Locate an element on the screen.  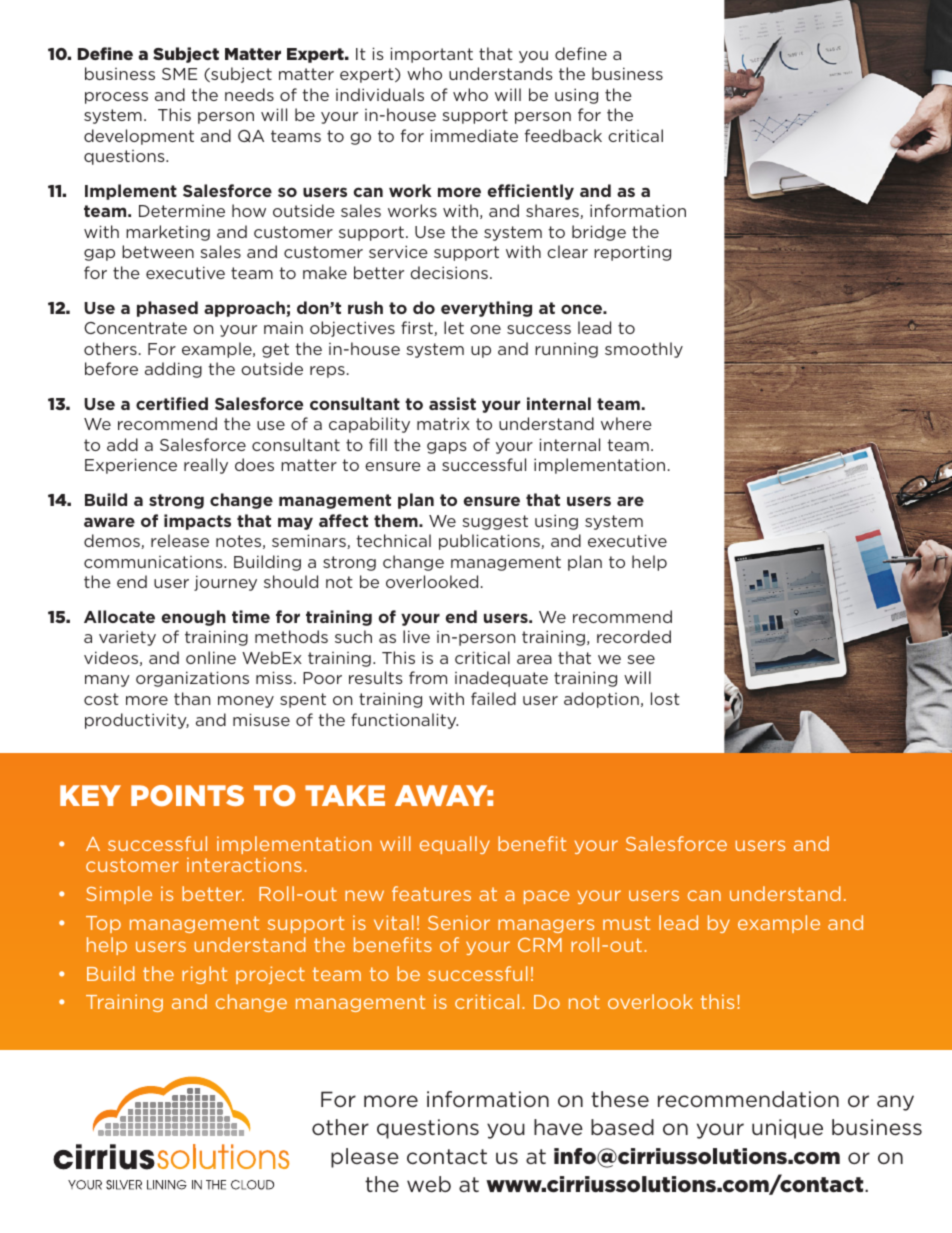
adding is located at coordinates (173, 370).
